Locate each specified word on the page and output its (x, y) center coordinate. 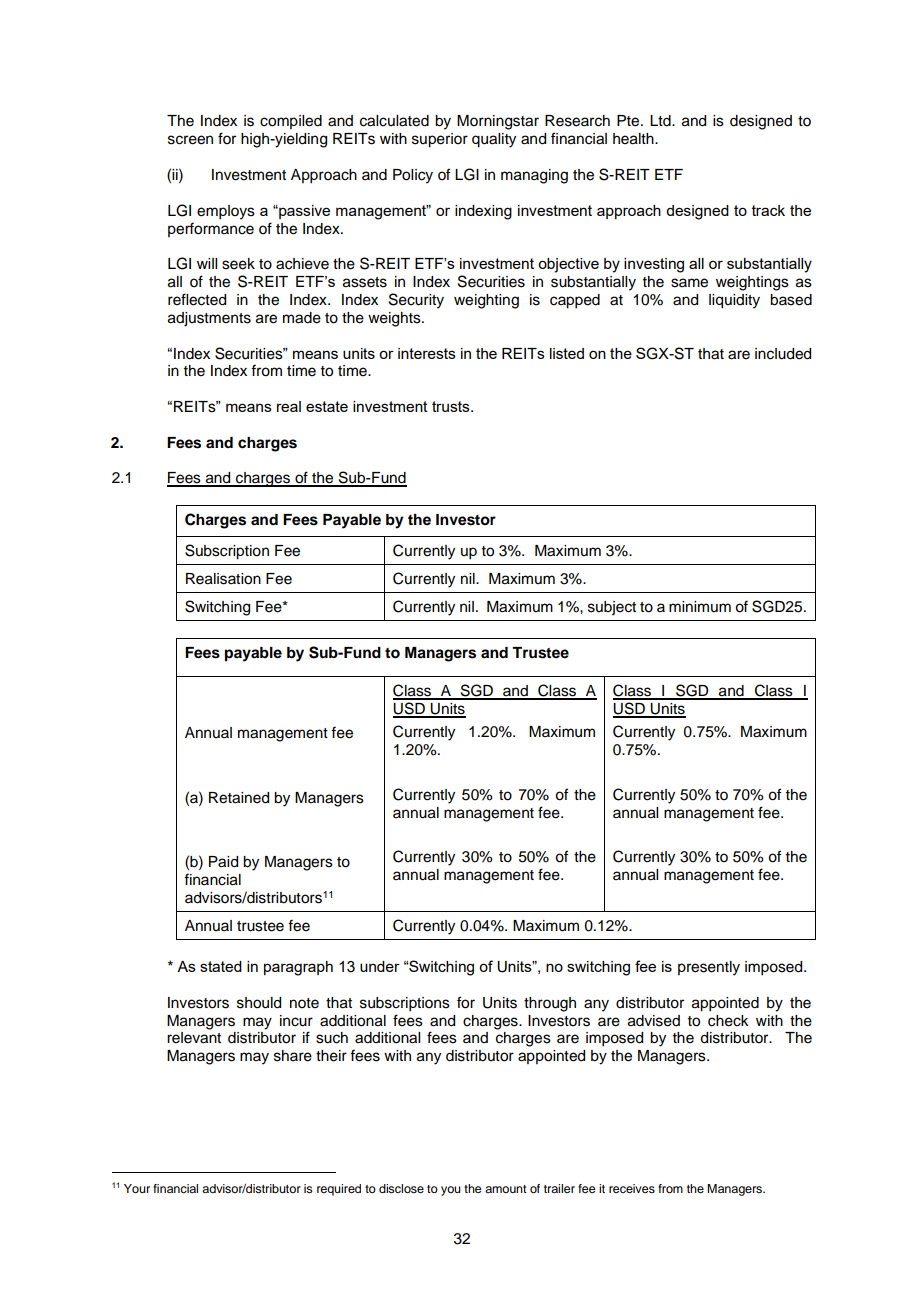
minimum (700, 606)
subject (612, 608)
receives (632, 1188)
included (783, 354)
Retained (239, 798)
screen (190, 140)
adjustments (209, 319)
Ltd (661, 121)
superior (440, 140)
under (380, 966)
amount (506, 1189)
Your (137, 1188)
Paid (223, 862)
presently (709, 968)
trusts (452, 406)
